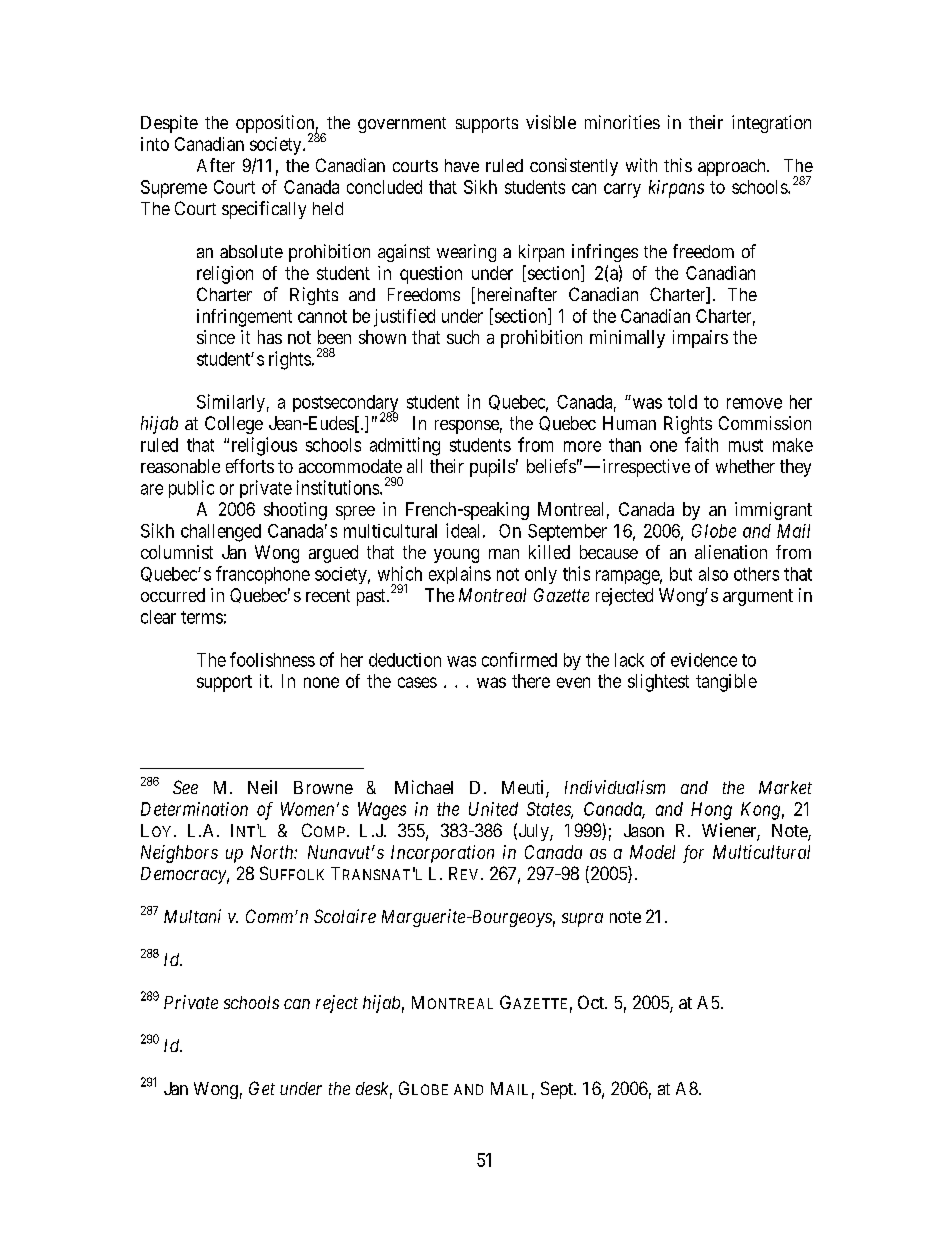 This screenshot has height=1233, width=952. Describe the element at coordinates (733, 167) in the screenshot. I see `approach` at that location.
